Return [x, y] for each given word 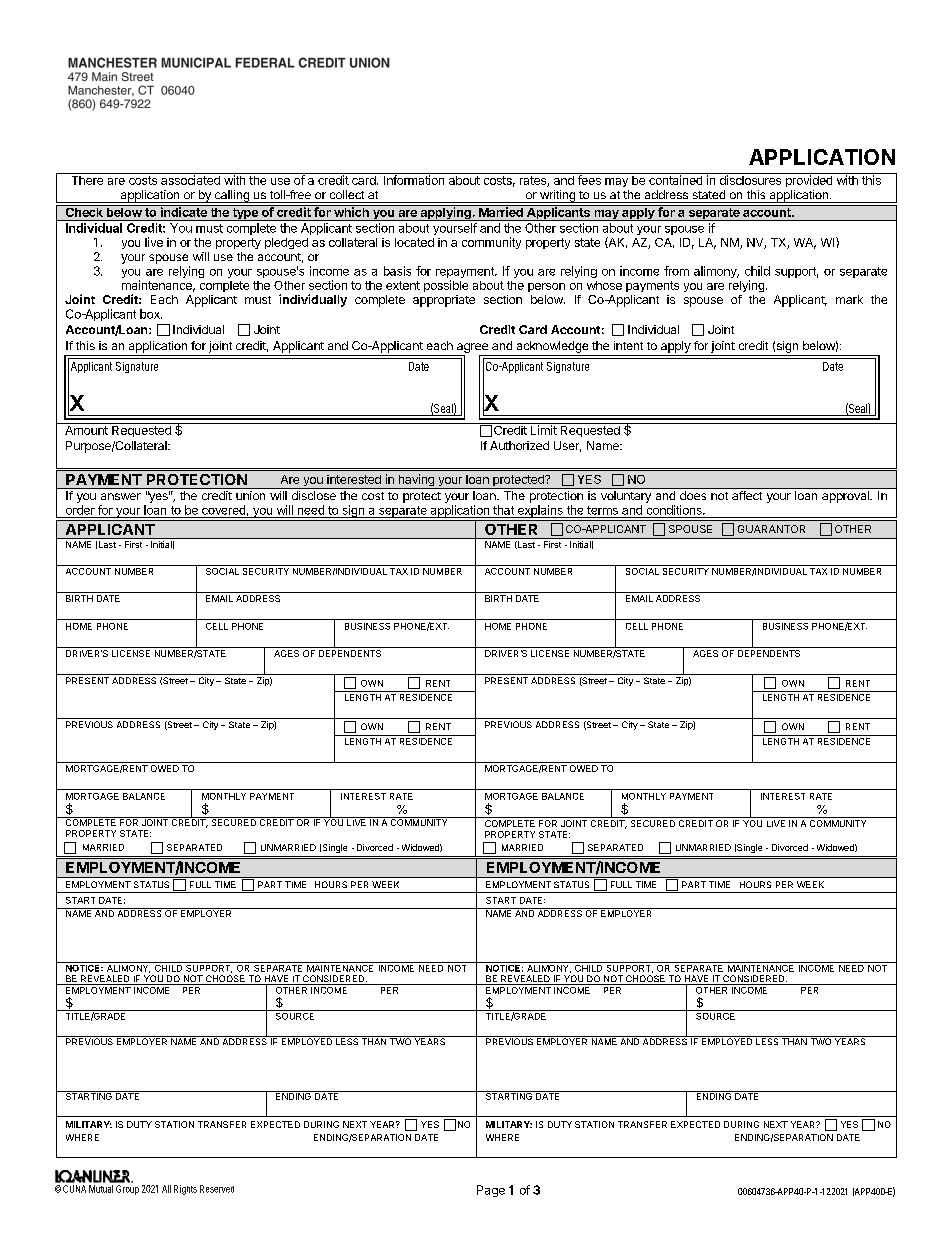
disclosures [750, 179]
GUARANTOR [771, 529]
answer [121, 496]
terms [602, 510]
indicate [183, 211]
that [503, 510]
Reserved [217, 1189]
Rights [185, 1190]
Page [491, 1191]
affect [747, 495]
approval [846, 497]
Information [414, 179]
